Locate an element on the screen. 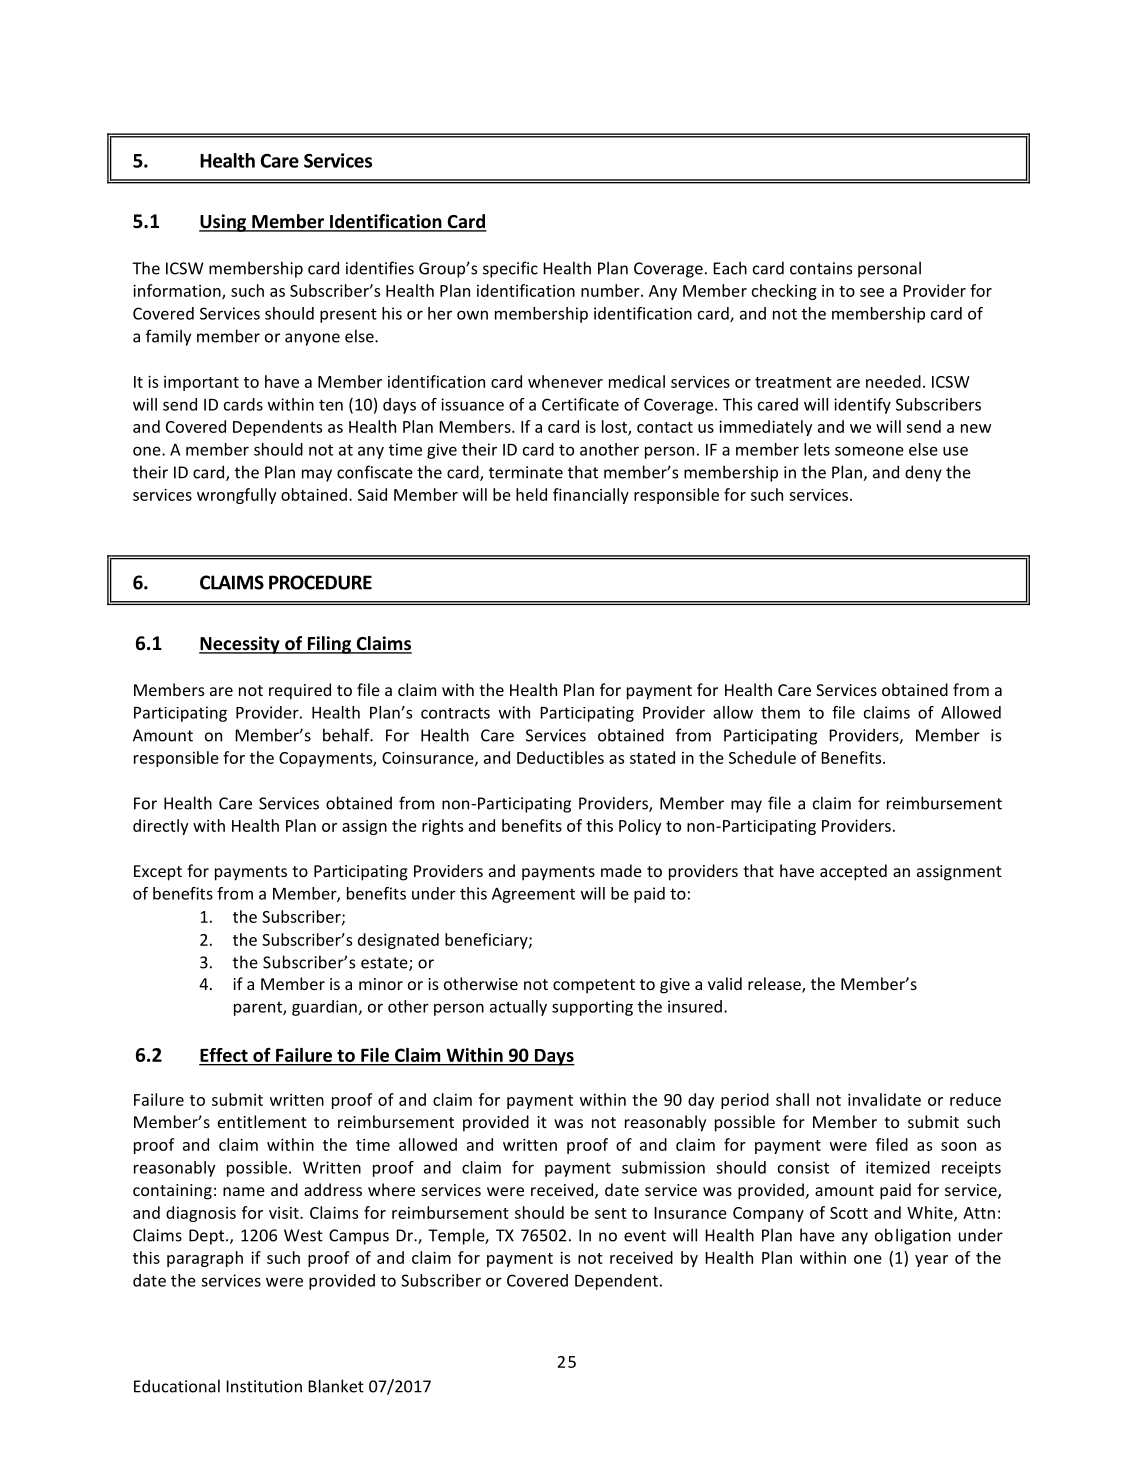  Deductibles is located at coordinates (560, 757).
